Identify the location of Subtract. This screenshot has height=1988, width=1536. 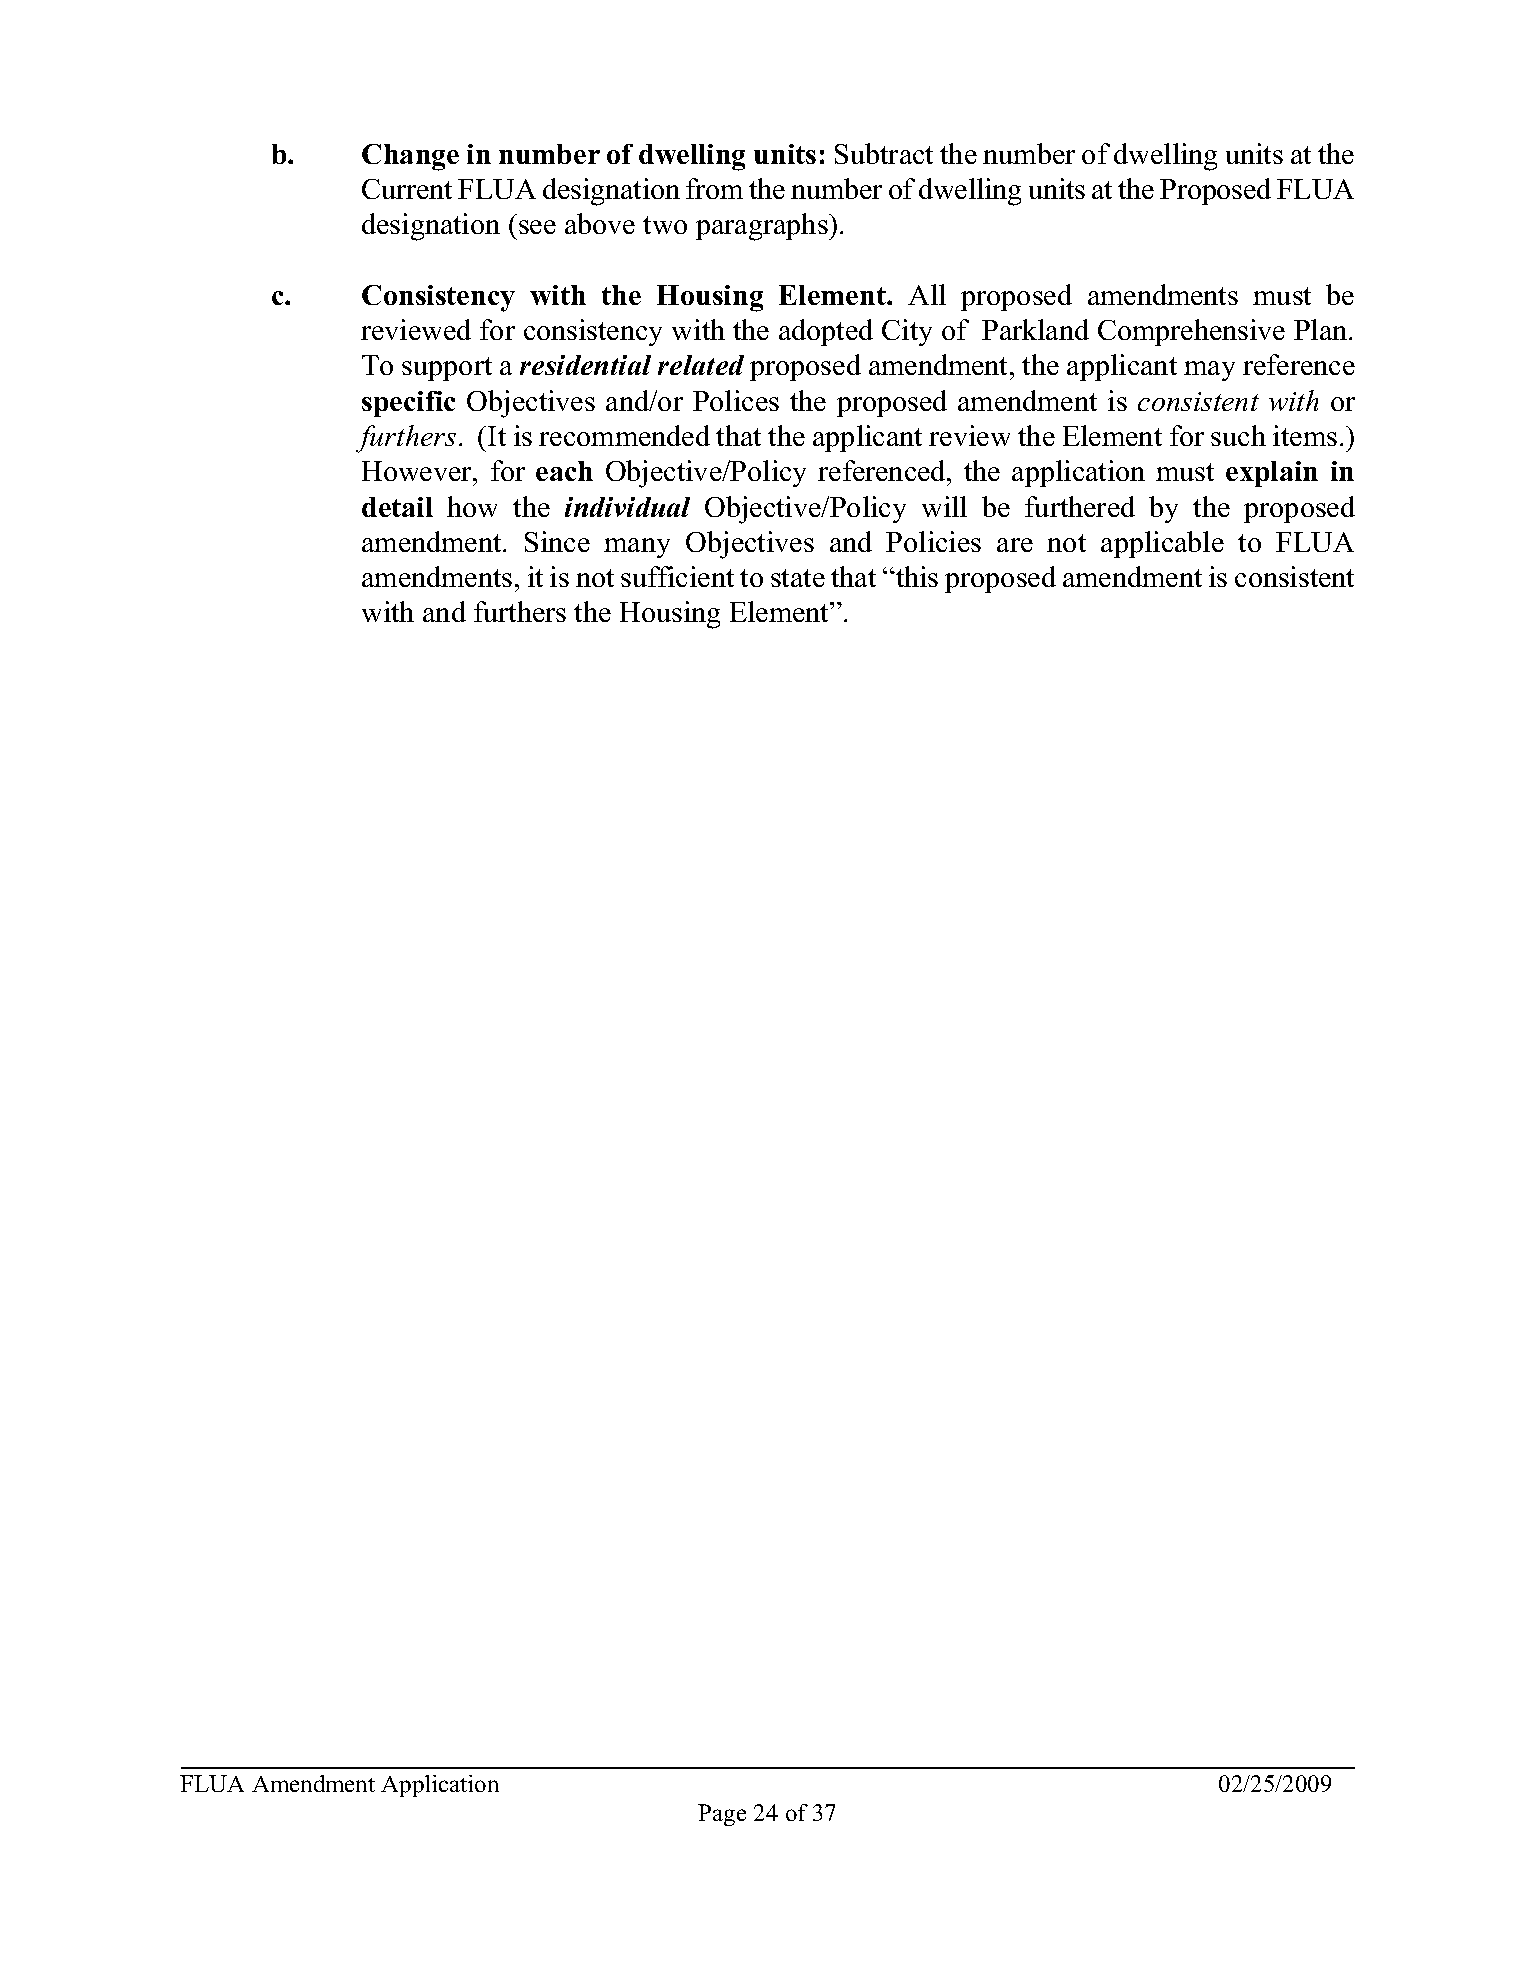
(884, 153).
